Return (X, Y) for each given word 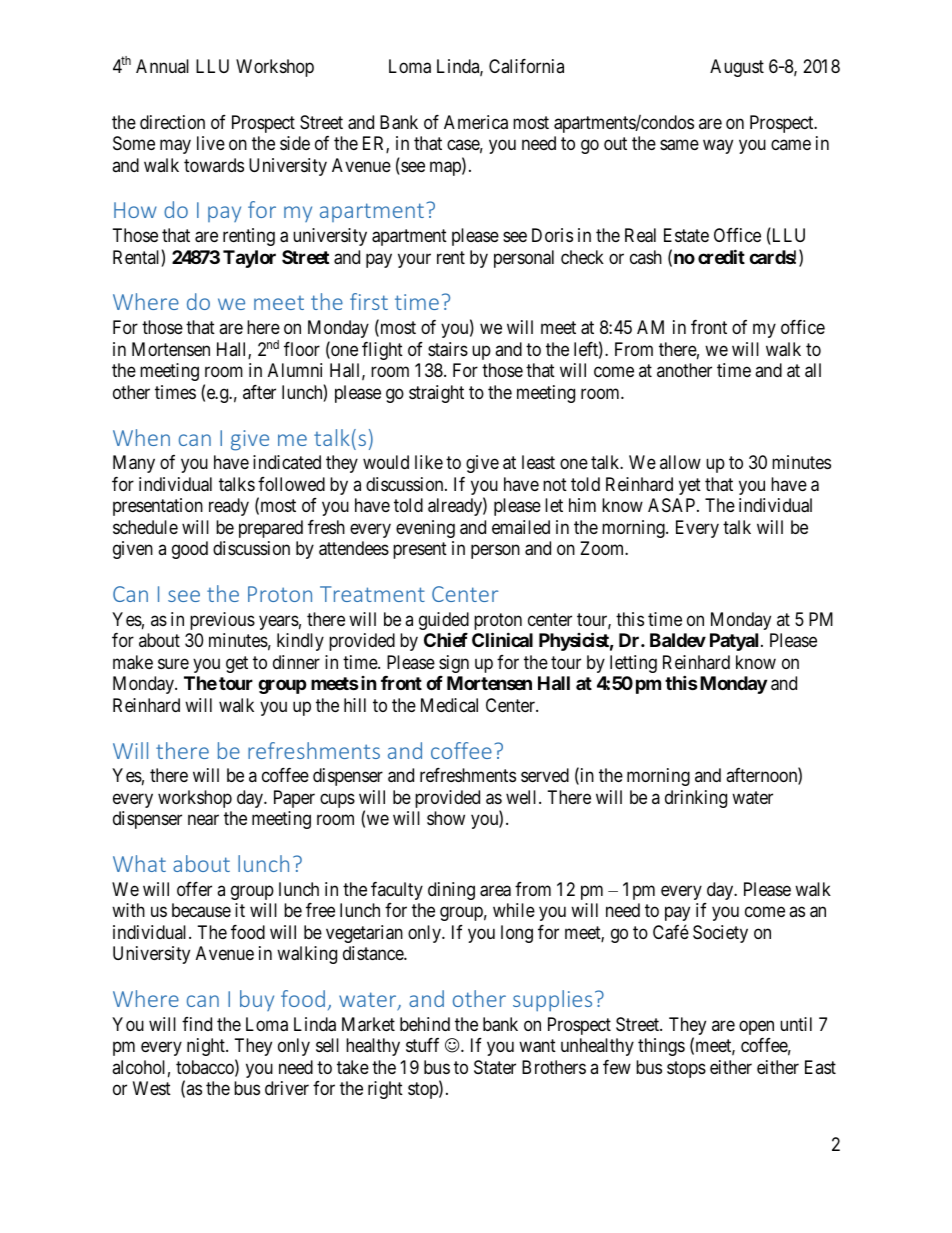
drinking (696, 799)
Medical (449, 705)
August (737, 68)
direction (172, 122)
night (207, 1047)
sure (173, 663)
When (141, 437)
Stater (495, 1067)
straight (436, 394)
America (476, 122)
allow (680, 462)
